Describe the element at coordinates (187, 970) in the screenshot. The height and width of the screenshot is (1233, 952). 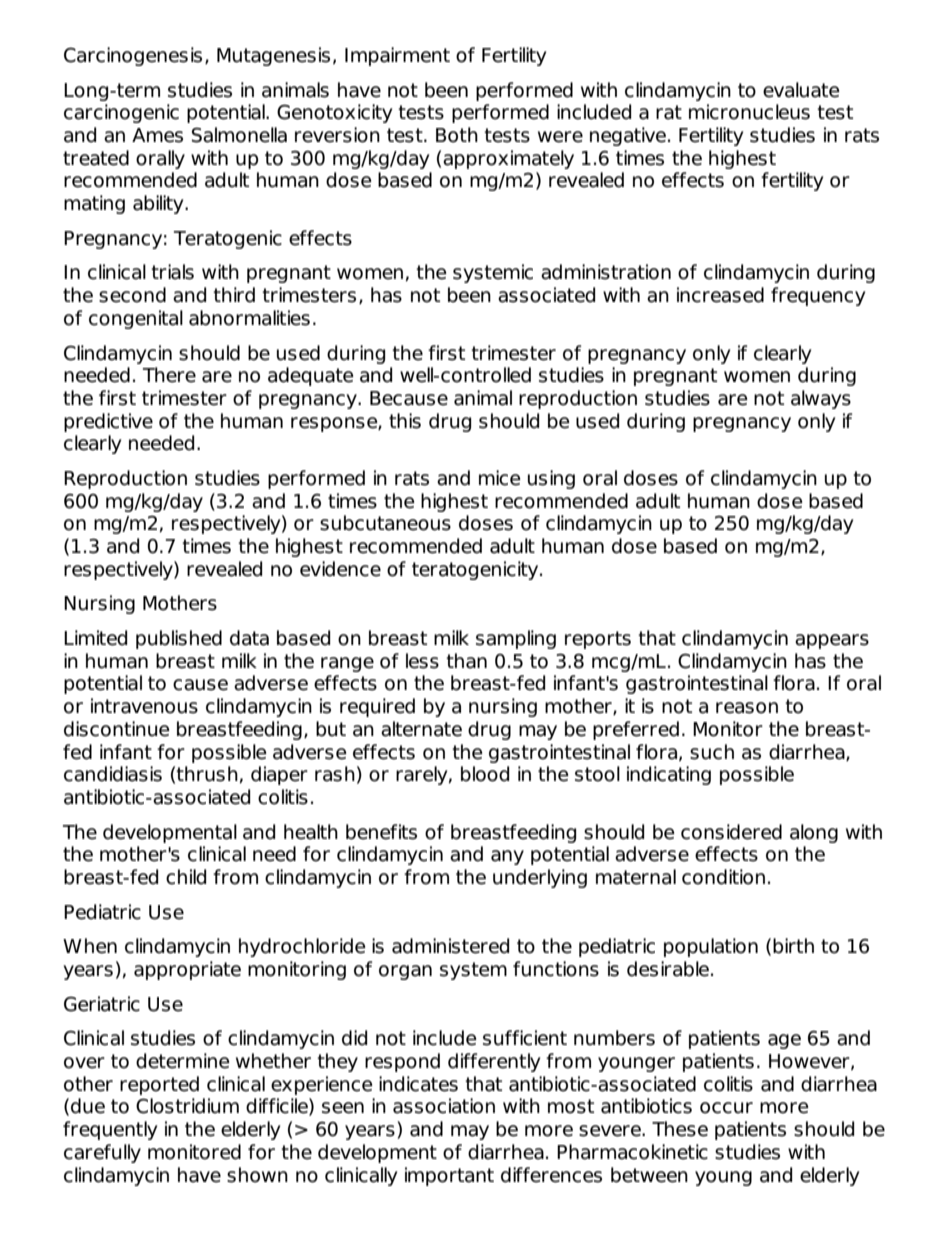
I see `appropriate` at that location.
